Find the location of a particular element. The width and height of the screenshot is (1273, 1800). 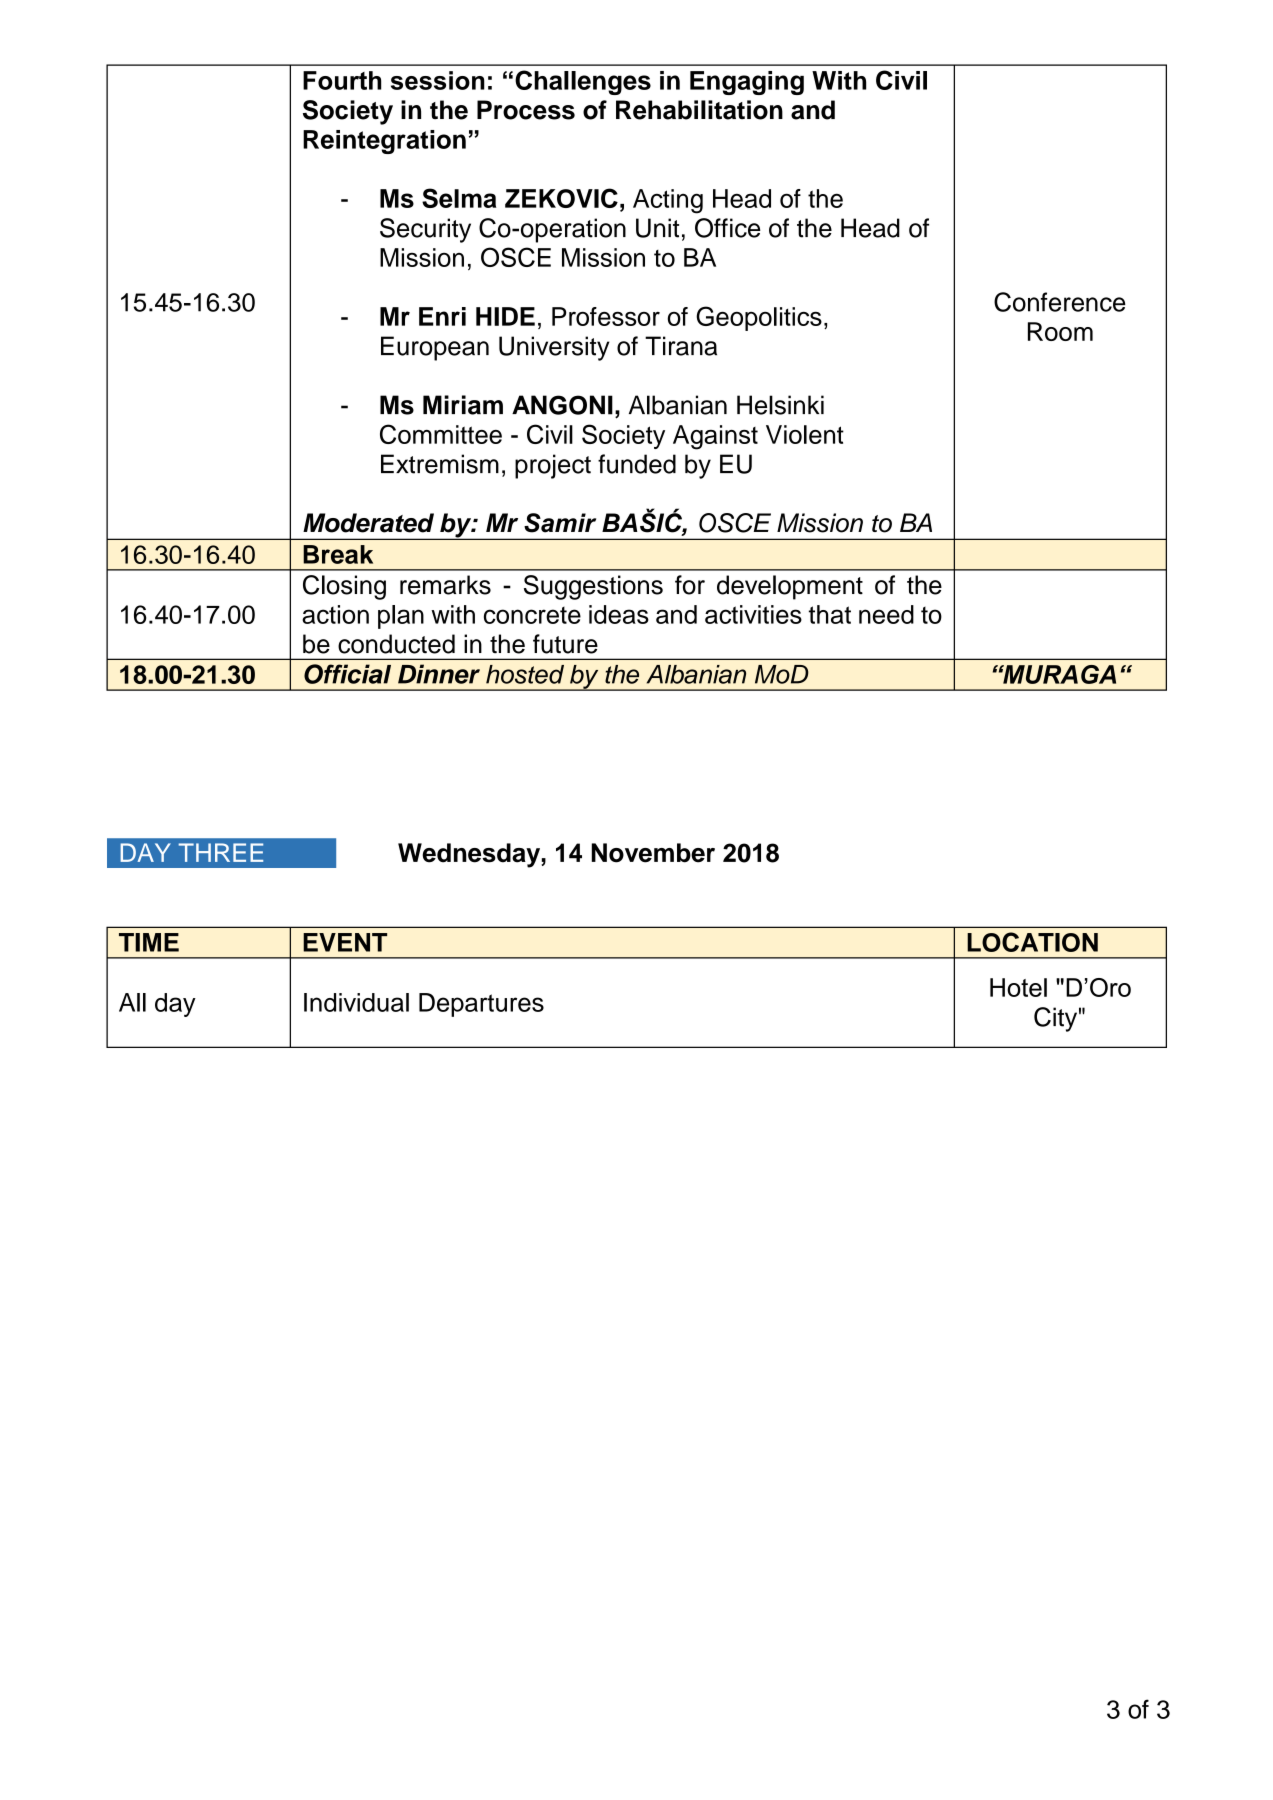

European is located at coordinates (435, 348).
